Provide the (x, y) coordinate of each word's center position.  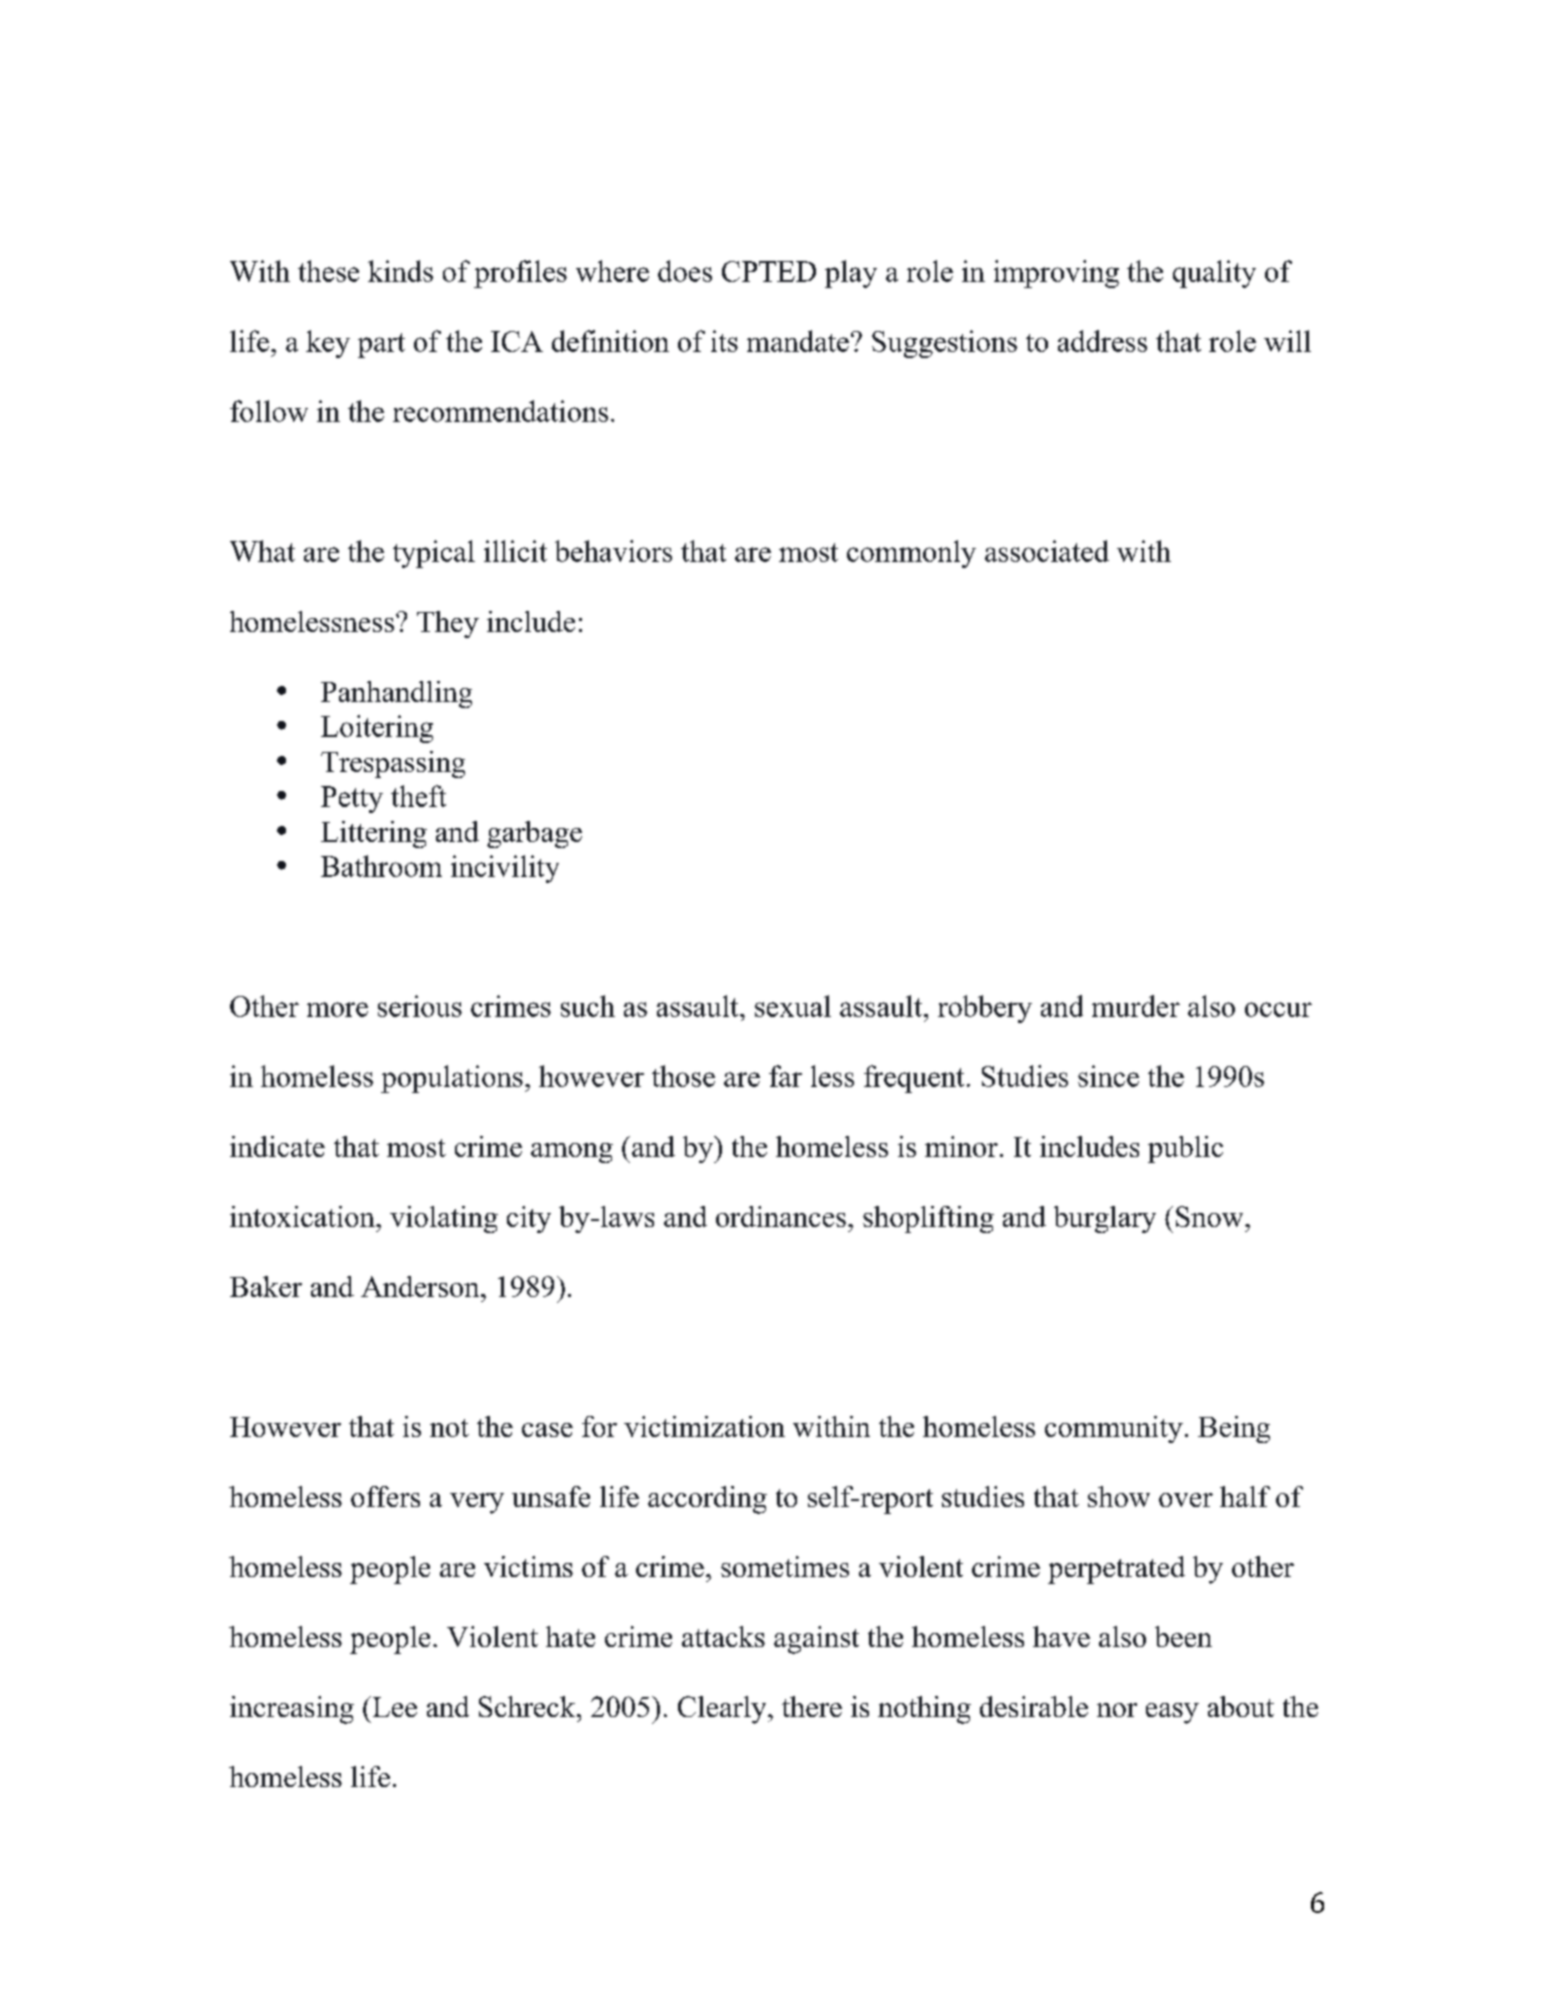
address (1102, 341)
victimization (704, 1426)
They (448, 624)
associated (1047, 551)
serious (420, 1006)
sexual (793, 1006)
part (381, 345)
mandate (798, 341)
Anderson (421, 1286)
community (1114, 1429)
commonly (911, 554)
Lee (393, 1706)
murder (1136, 1006)
